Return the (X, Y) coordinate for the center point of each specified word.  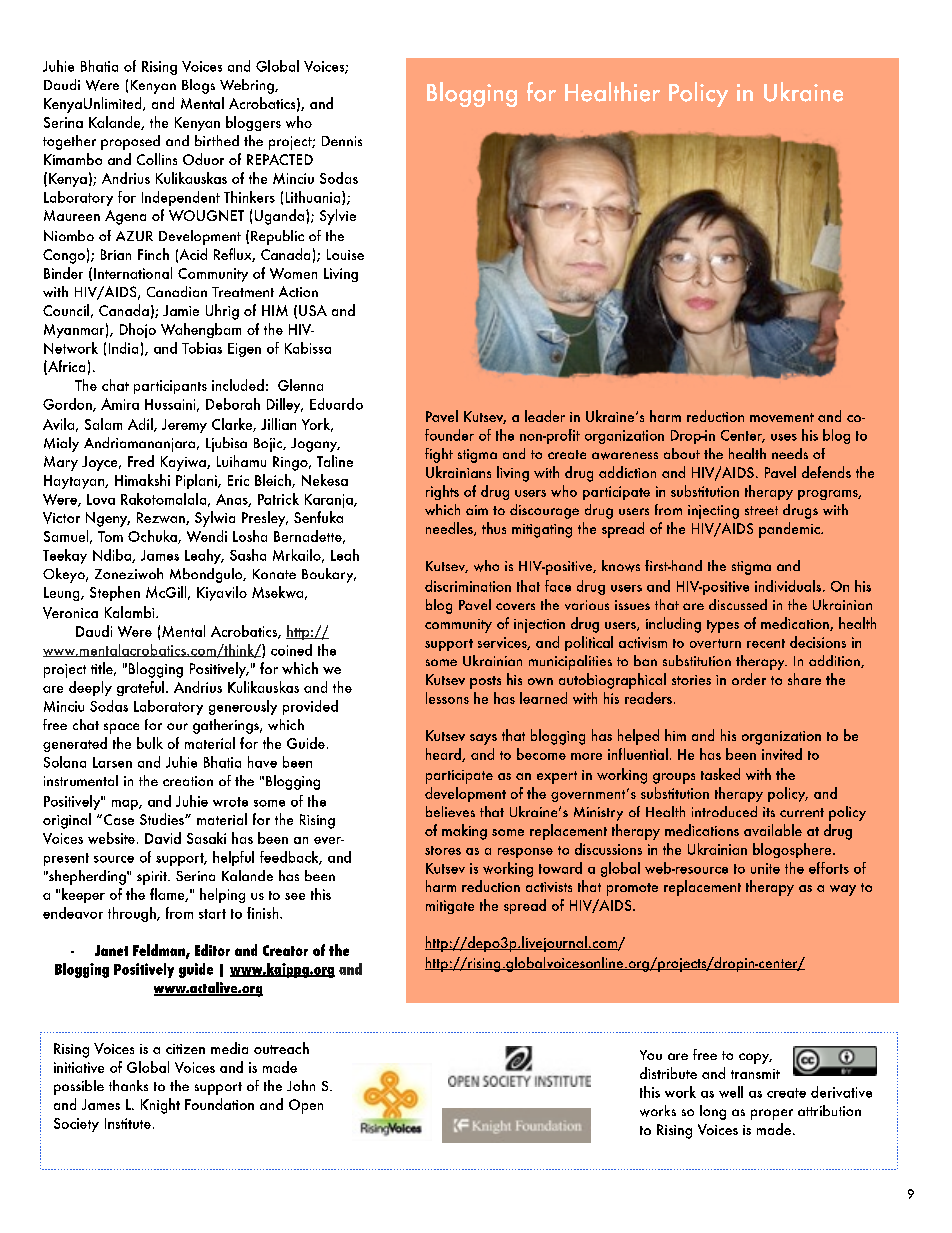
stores (443, 850)
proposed (130, 142)
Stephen (115, 593)
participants (170, 387)
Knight (160, 1106)
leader (545, 416)
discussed (738, 604)
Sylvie (338, 217)
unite (765, 868)
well (731, 1092)
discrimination (468, 586)
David (163, 838)
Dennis (342, 141)
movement (782, 417)
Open (306, 1106)
